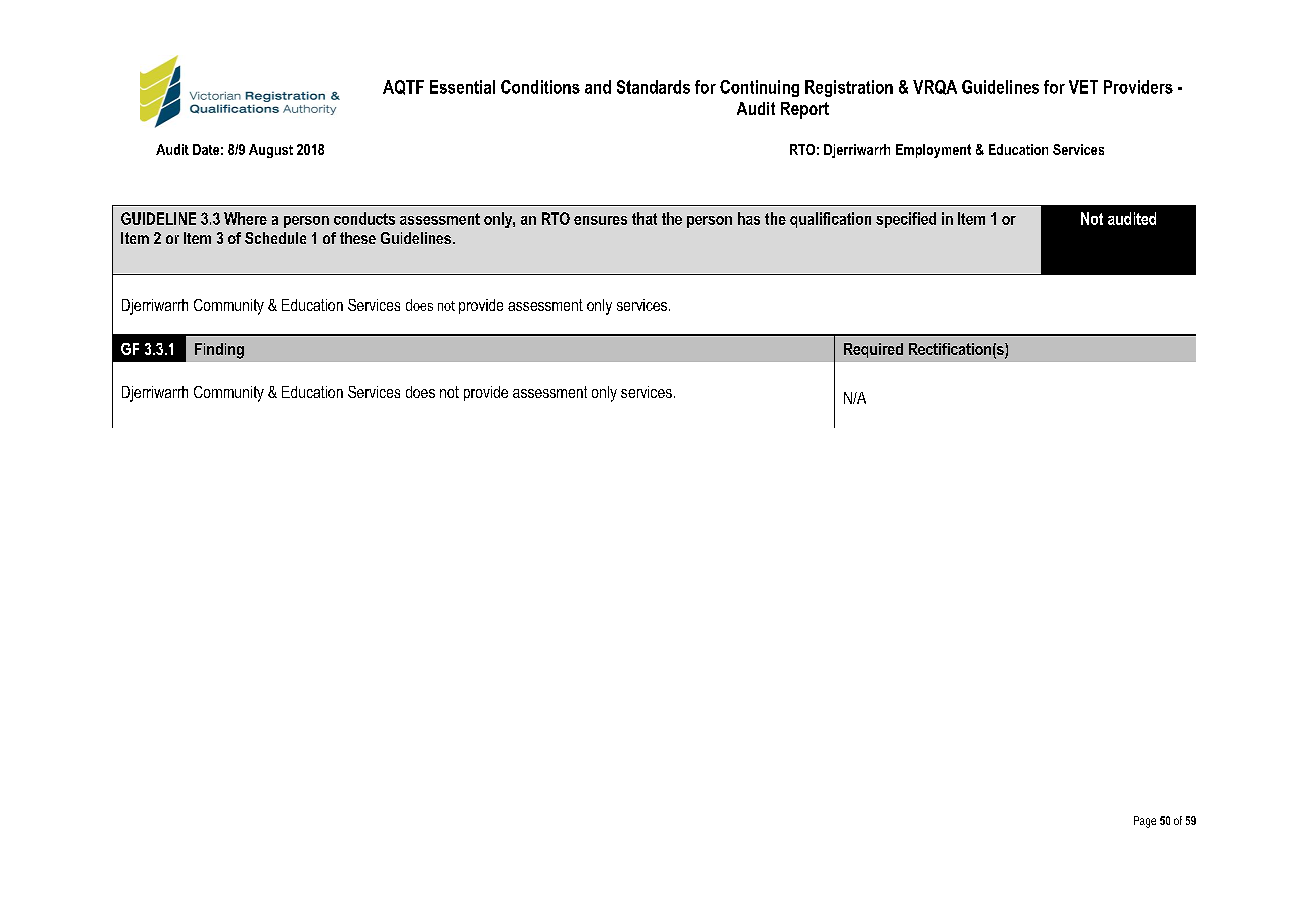 Image resolution: width=1308 pixels, height=924 pixels. What do you see at coordinates (830, 220) in the screenshot?
I see `qualification` at bounding box center [830, 220].
